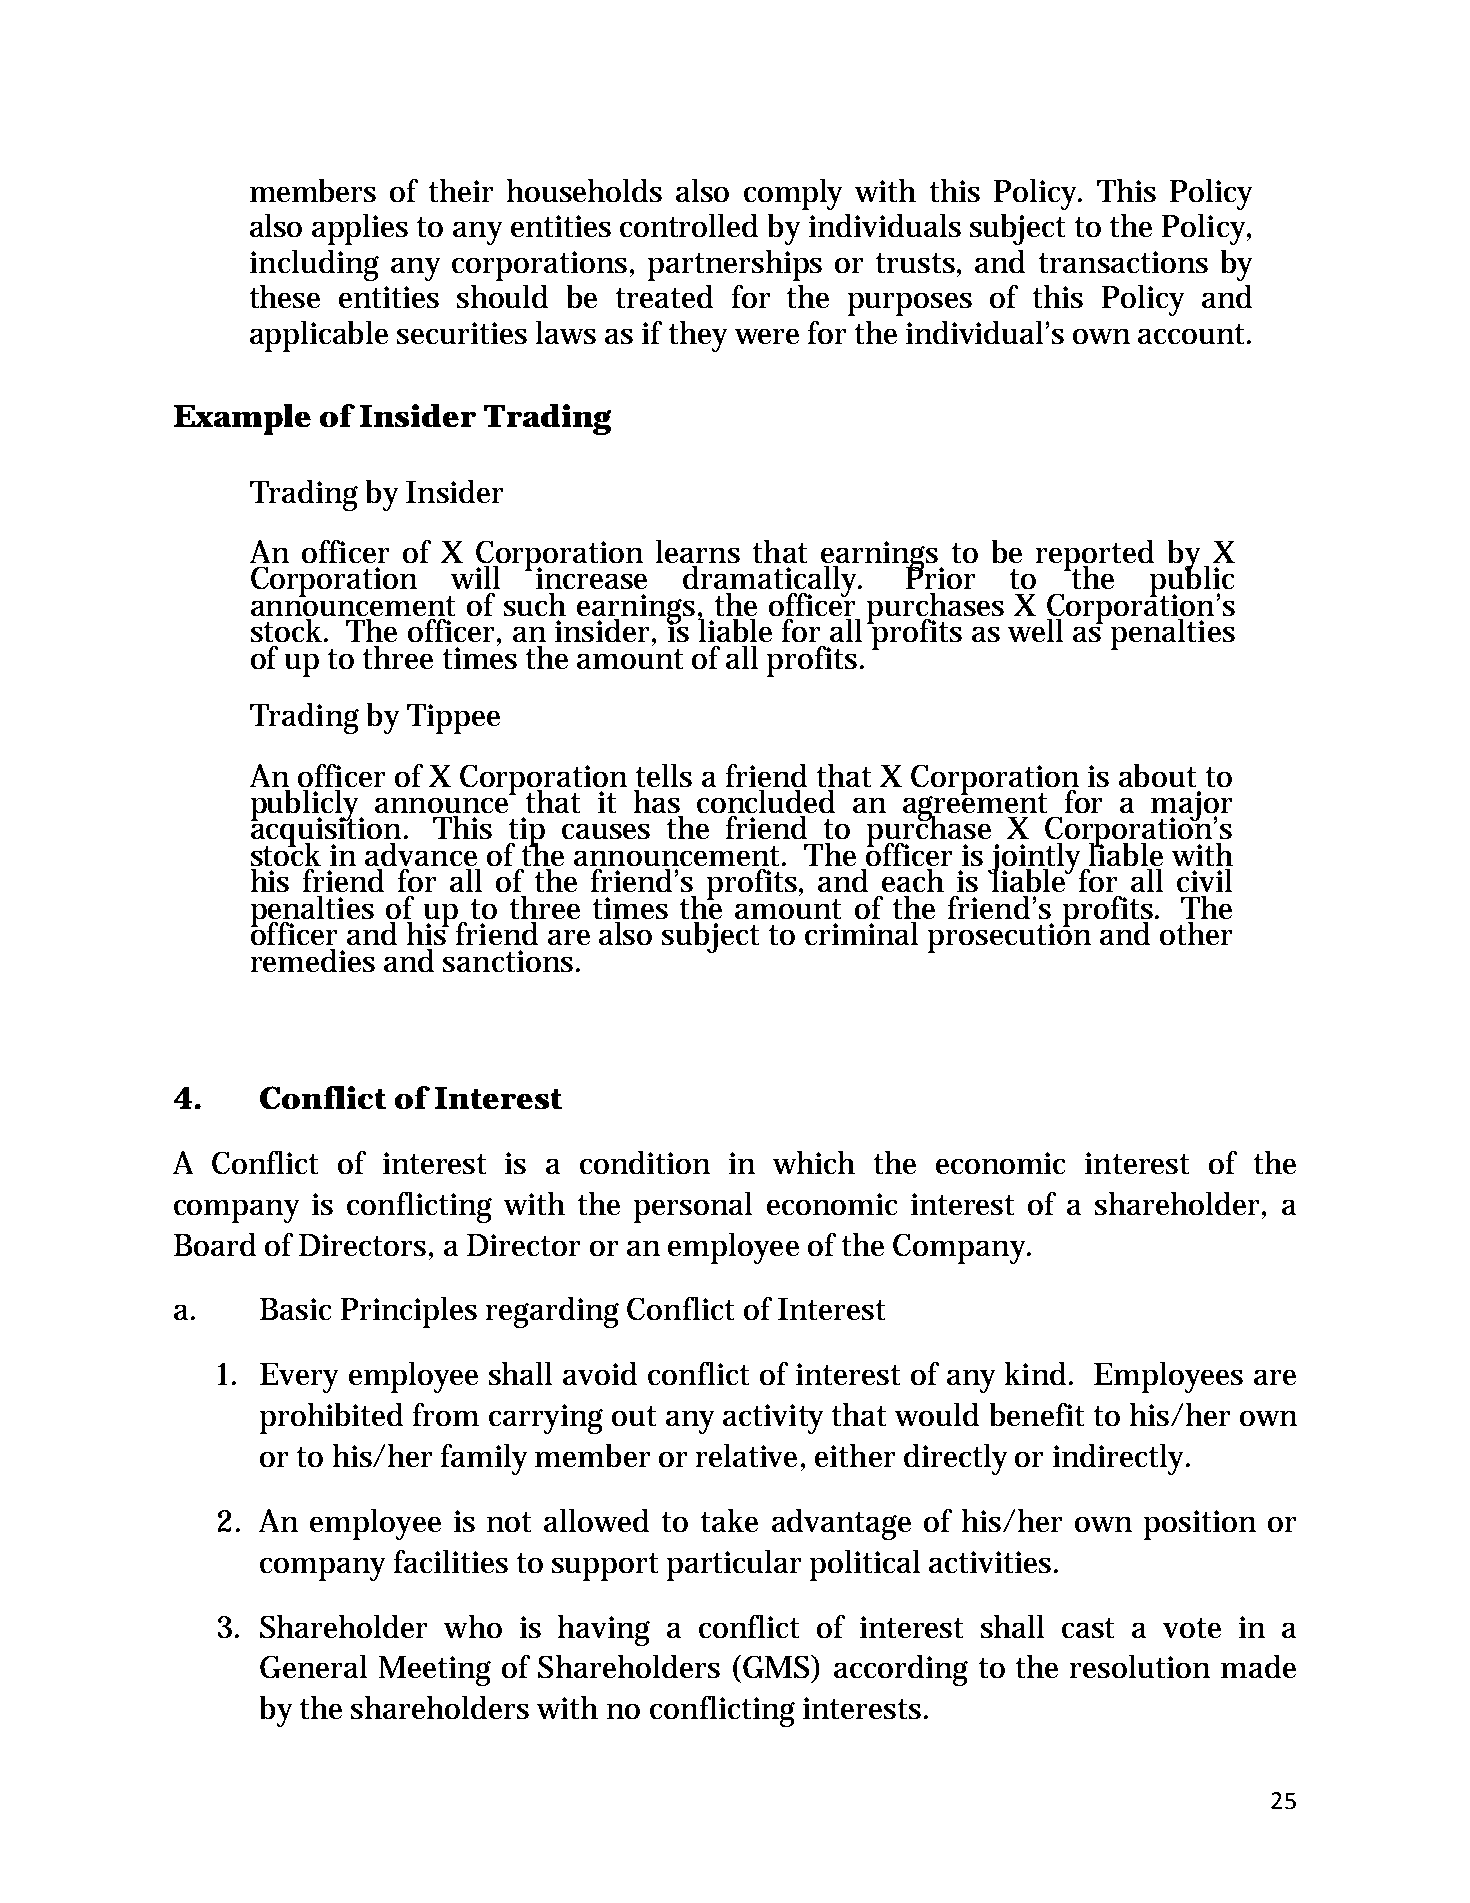 Image resolution: width=1470 pixels, height=1903 pixels. Describe the element at coordinates (1123, 262) in the screenshot. I see `transactions` at that location.
